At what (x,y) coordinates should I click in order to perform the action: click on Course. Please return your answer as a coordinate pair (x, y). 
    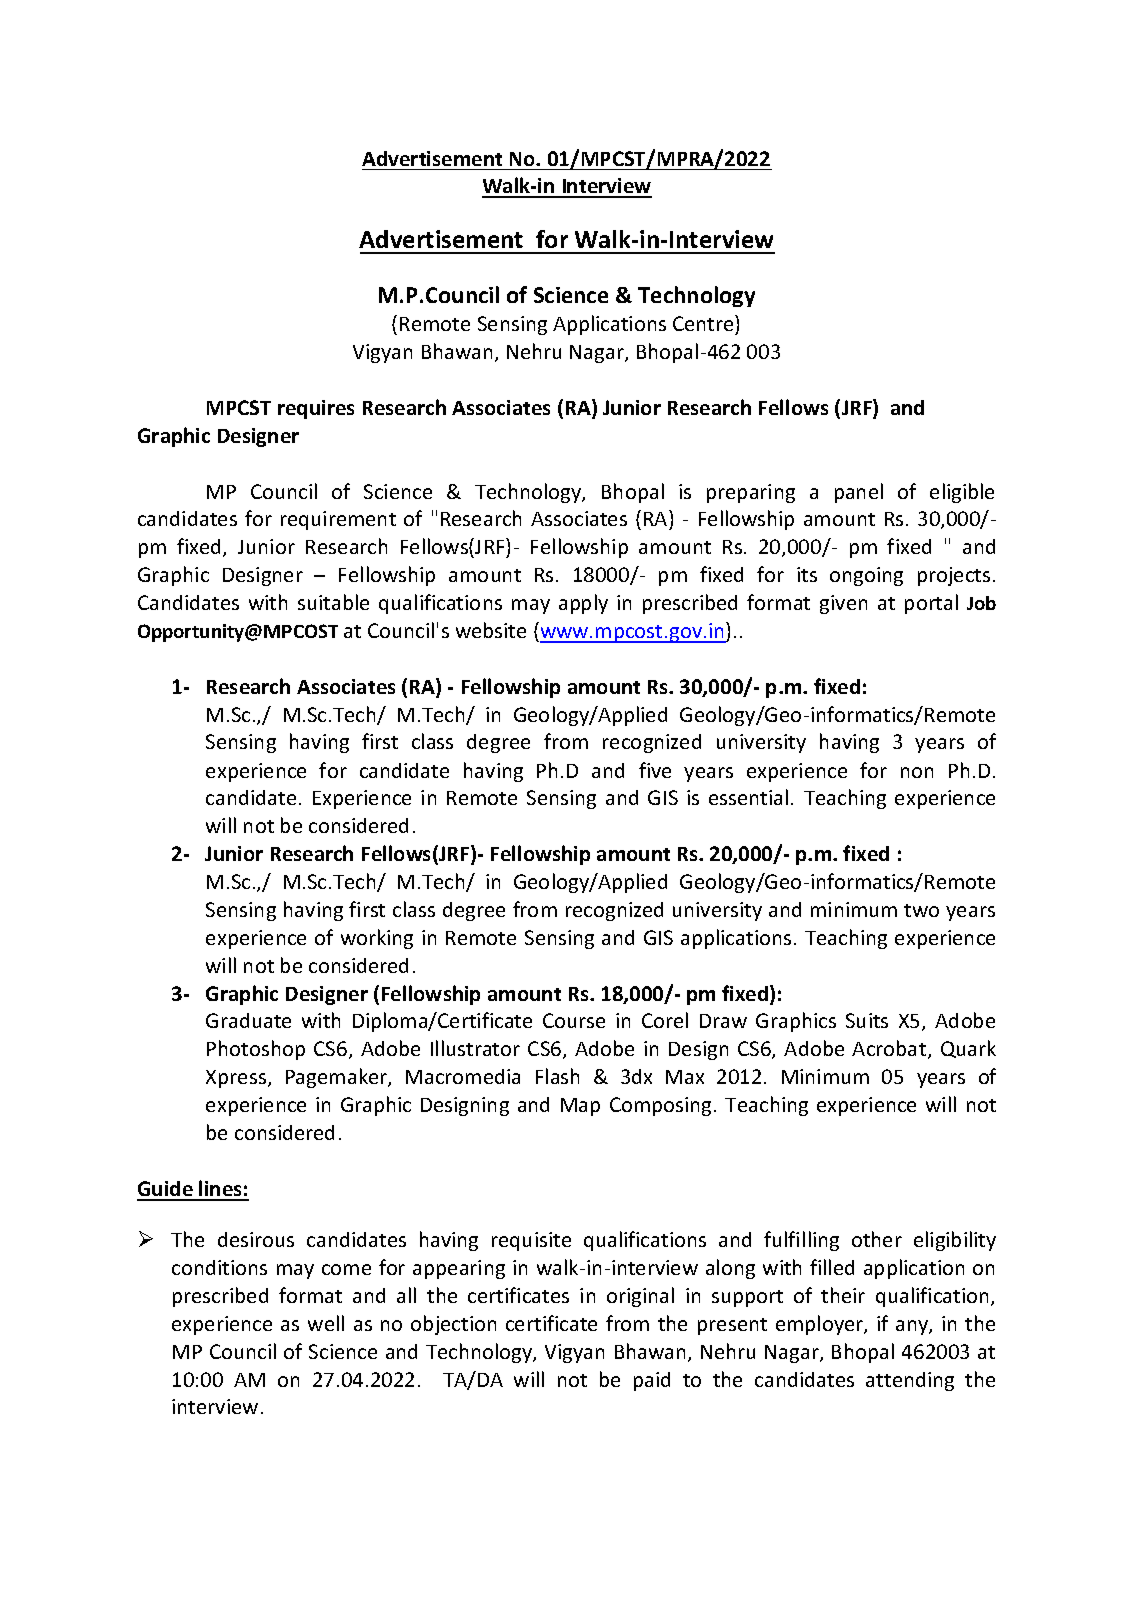
    Looking at the image, I should click on (574, 1020).
